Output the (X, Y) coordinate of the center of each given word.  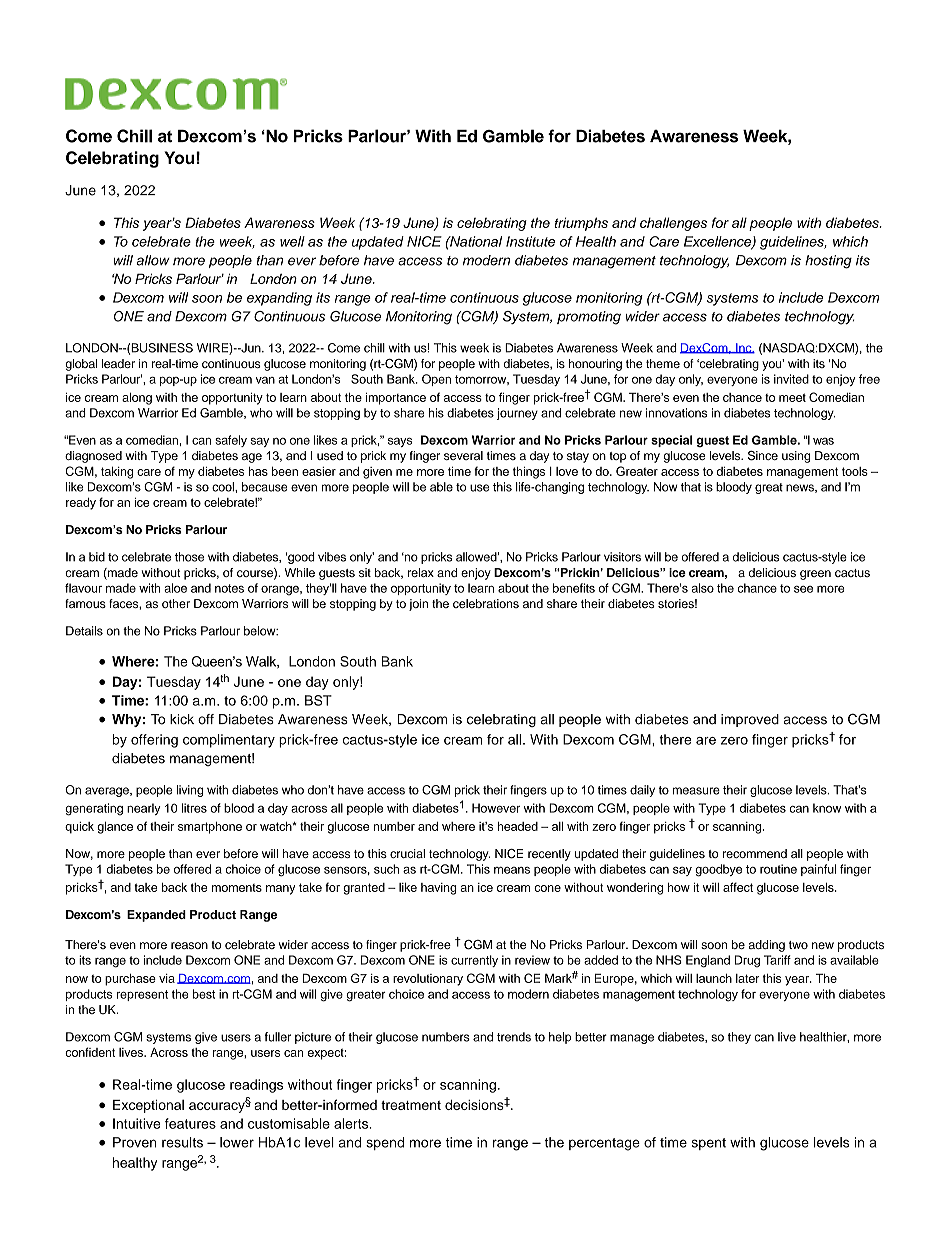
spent (708, 1144)
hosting (828, 262)
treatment (411, 1105)
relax (421, 572)
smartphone (210, 828)
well (292, 241)
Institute (530, 241)
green (815, 575)
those (189, 557)
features (190, 1123)
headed (517, 826)
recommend (755, 853)
